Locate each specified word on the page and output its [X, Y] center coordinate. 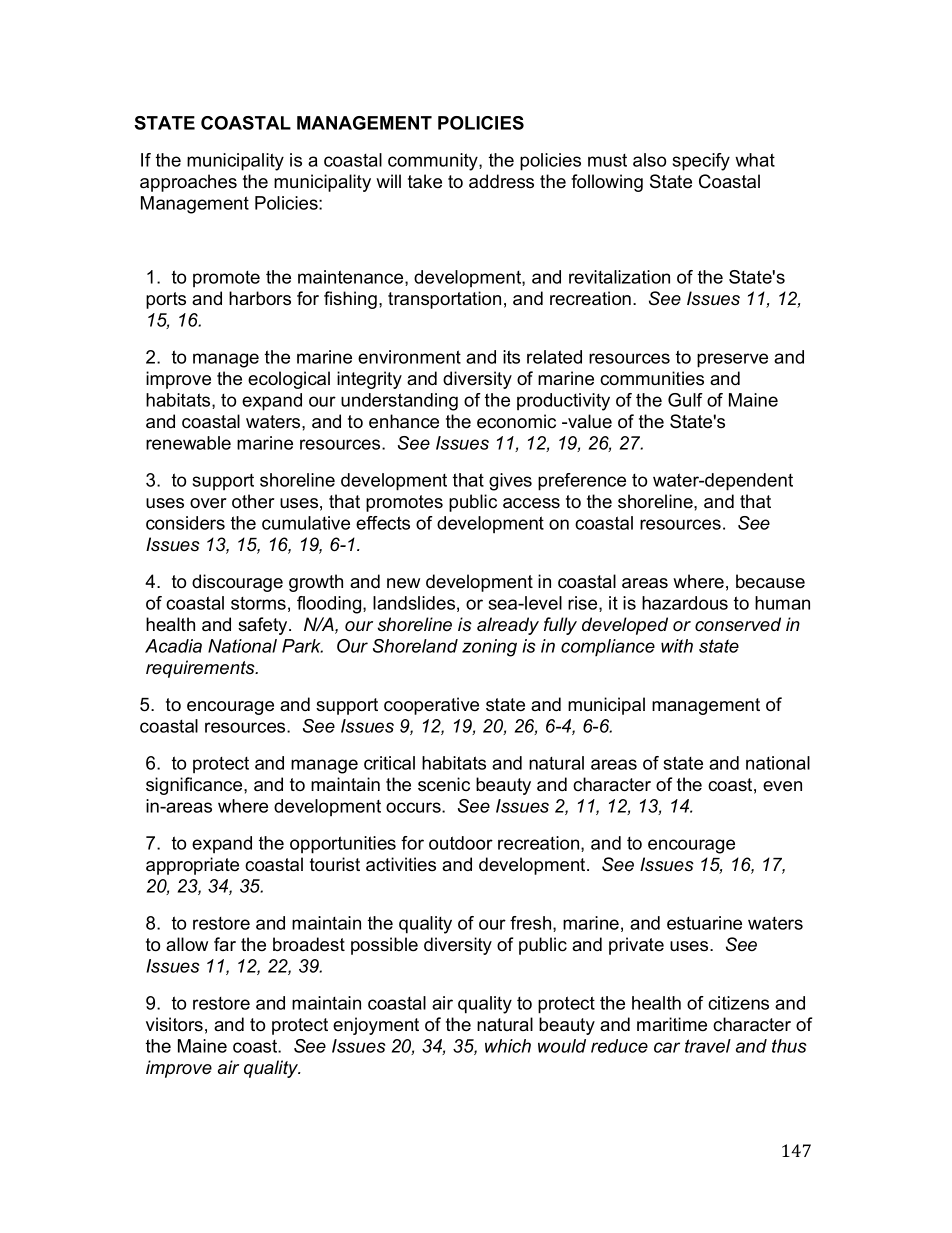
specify [701, 162]
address [501, 181]
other [253, 501]
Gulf [685, 400]
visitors [174, 1024]
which [508, 1046]
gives [510, 482]
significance [195, 786]
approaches [188, 183]
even [782, 786]
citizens [738, 1003]
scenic [444, 784]
